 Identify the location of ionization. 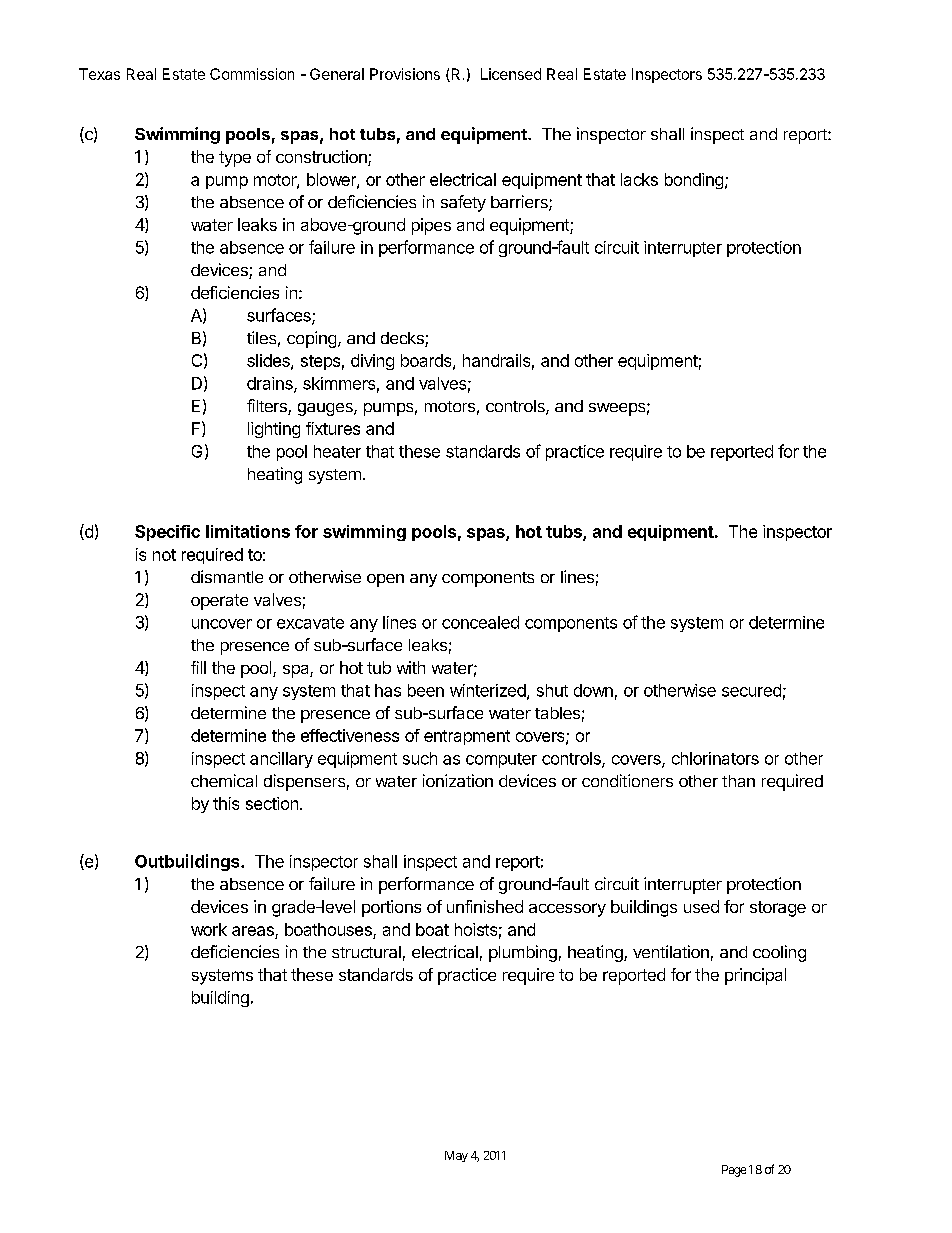
(458, 780).
